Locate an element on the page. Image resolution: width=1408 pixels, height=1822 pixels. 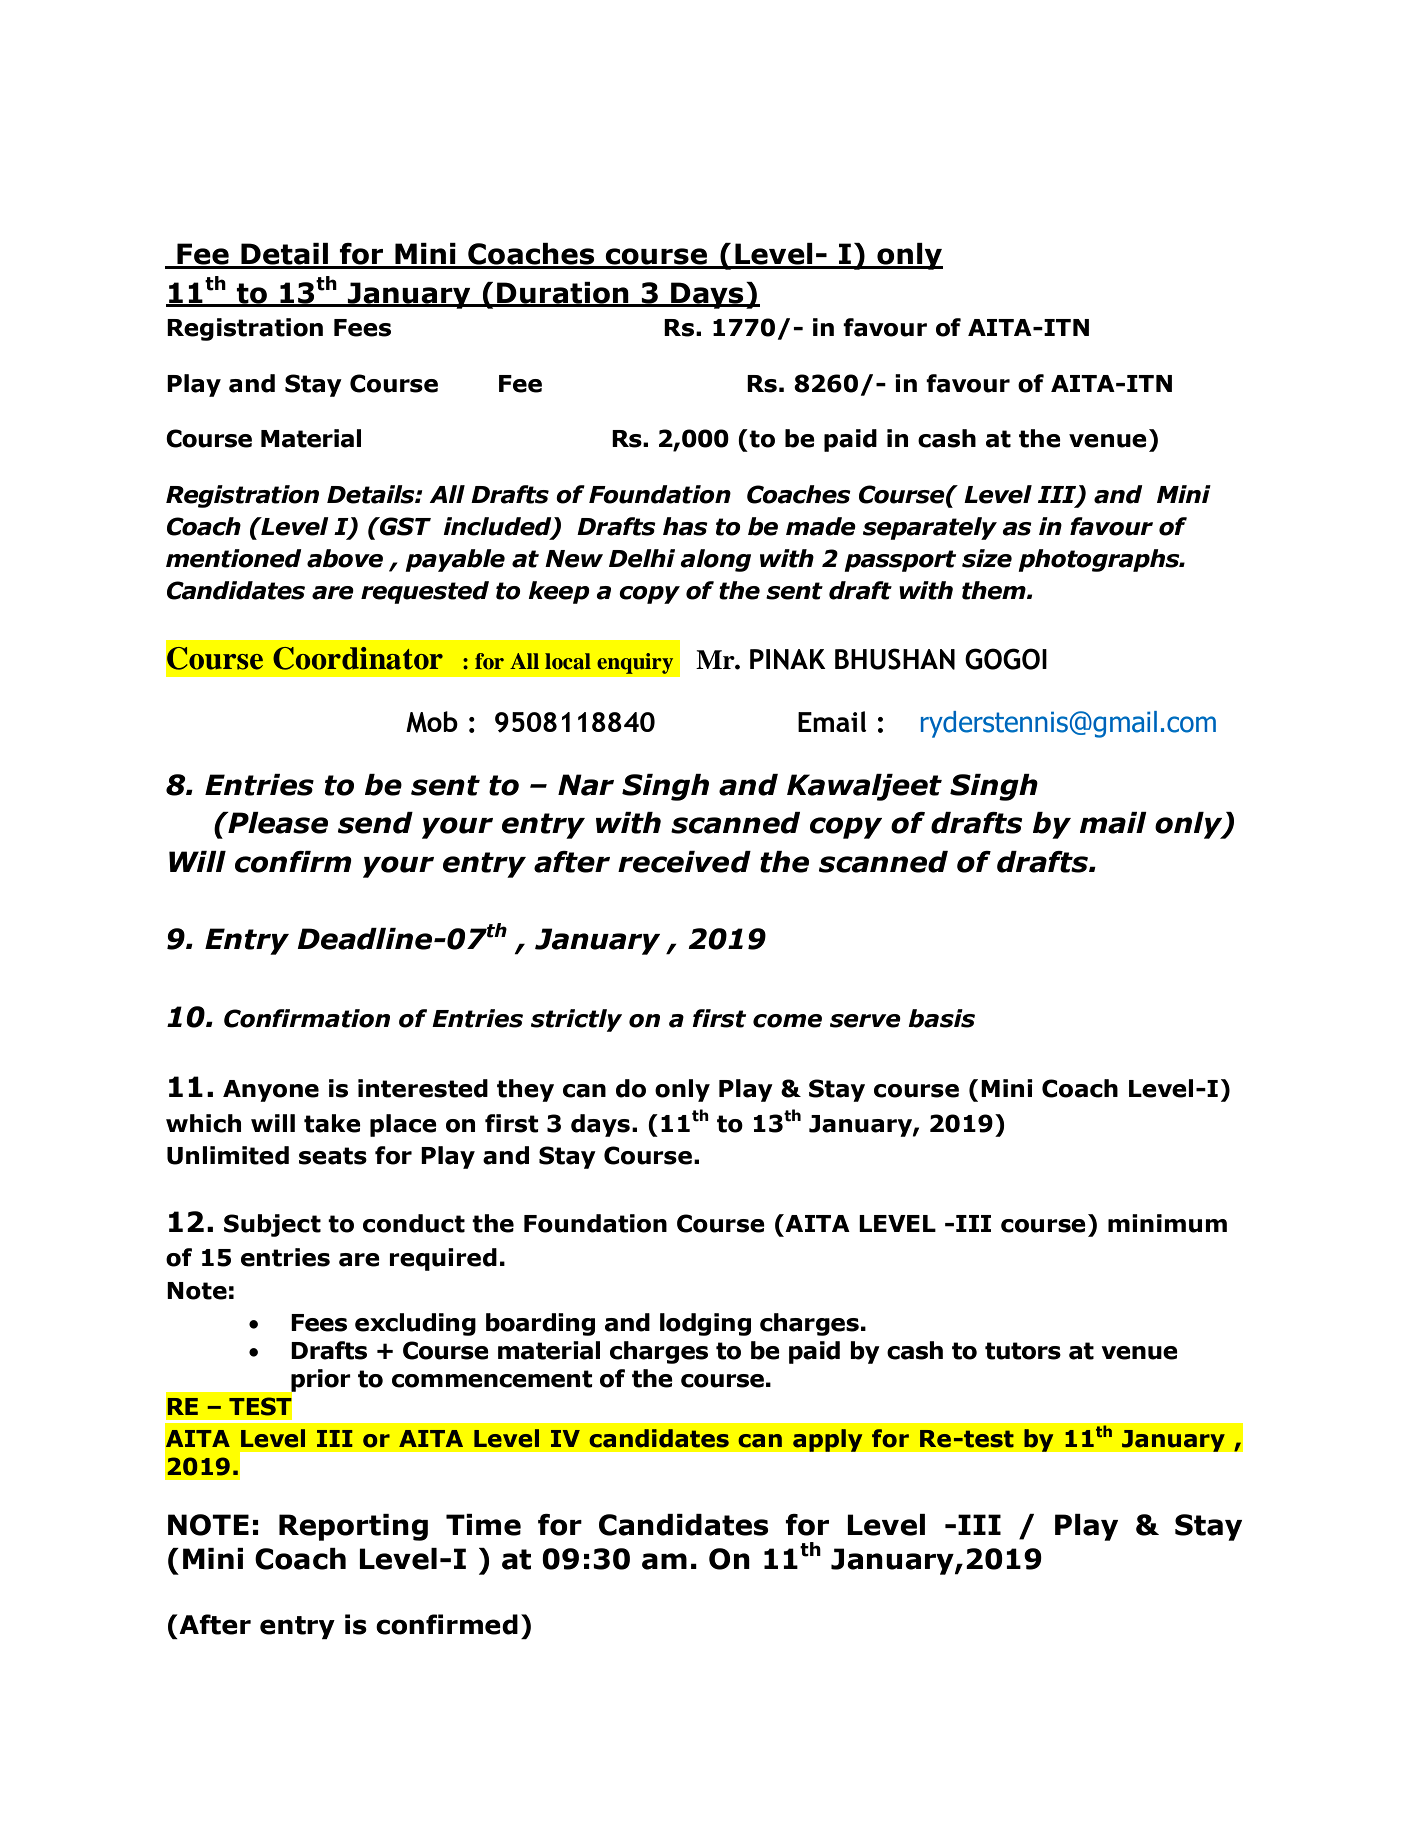
apply is located at coordinates (828, 1440).
